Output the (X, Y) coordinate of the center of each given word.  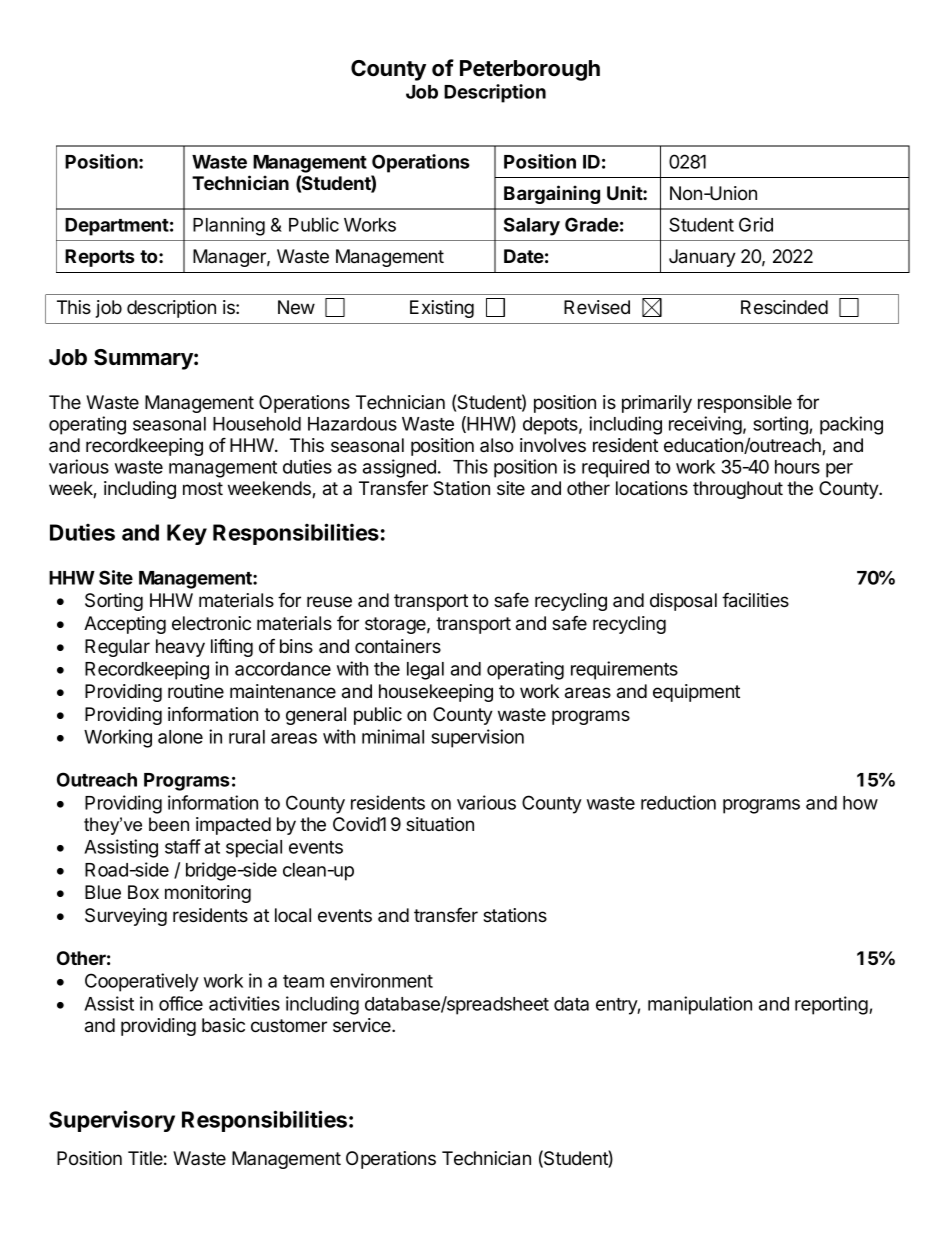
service (363, 1025)
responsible (745, 404)
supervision (477, 738)
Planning (229, 226)
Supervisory (112, 1121)
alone (180, 737)
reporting (831, 1005)
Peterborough (530, 70)
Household (257, 424)
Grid (756, 224)
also (497, 445)
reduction (678, 802)
